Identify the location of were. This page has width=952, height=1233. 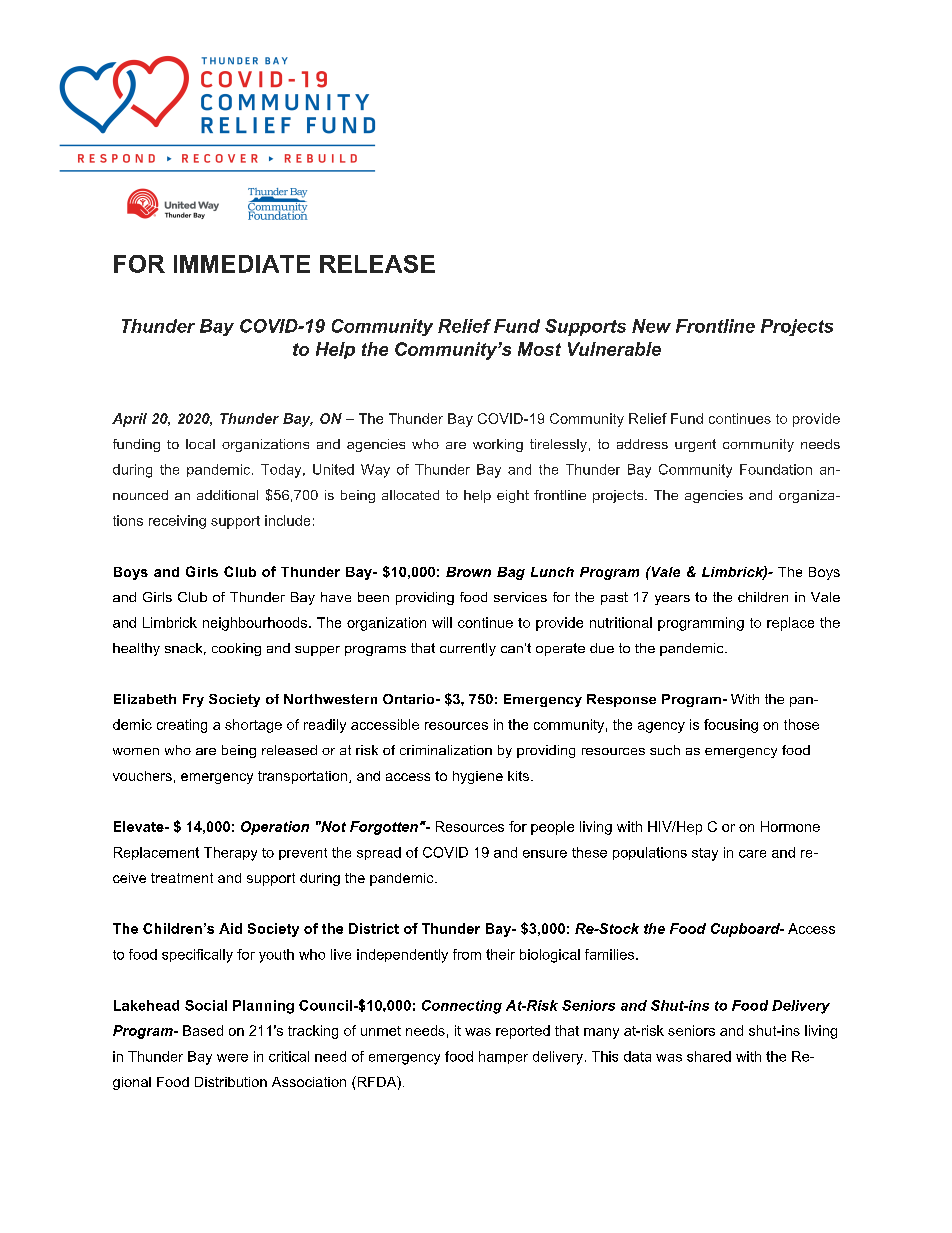
(232, 1058).
